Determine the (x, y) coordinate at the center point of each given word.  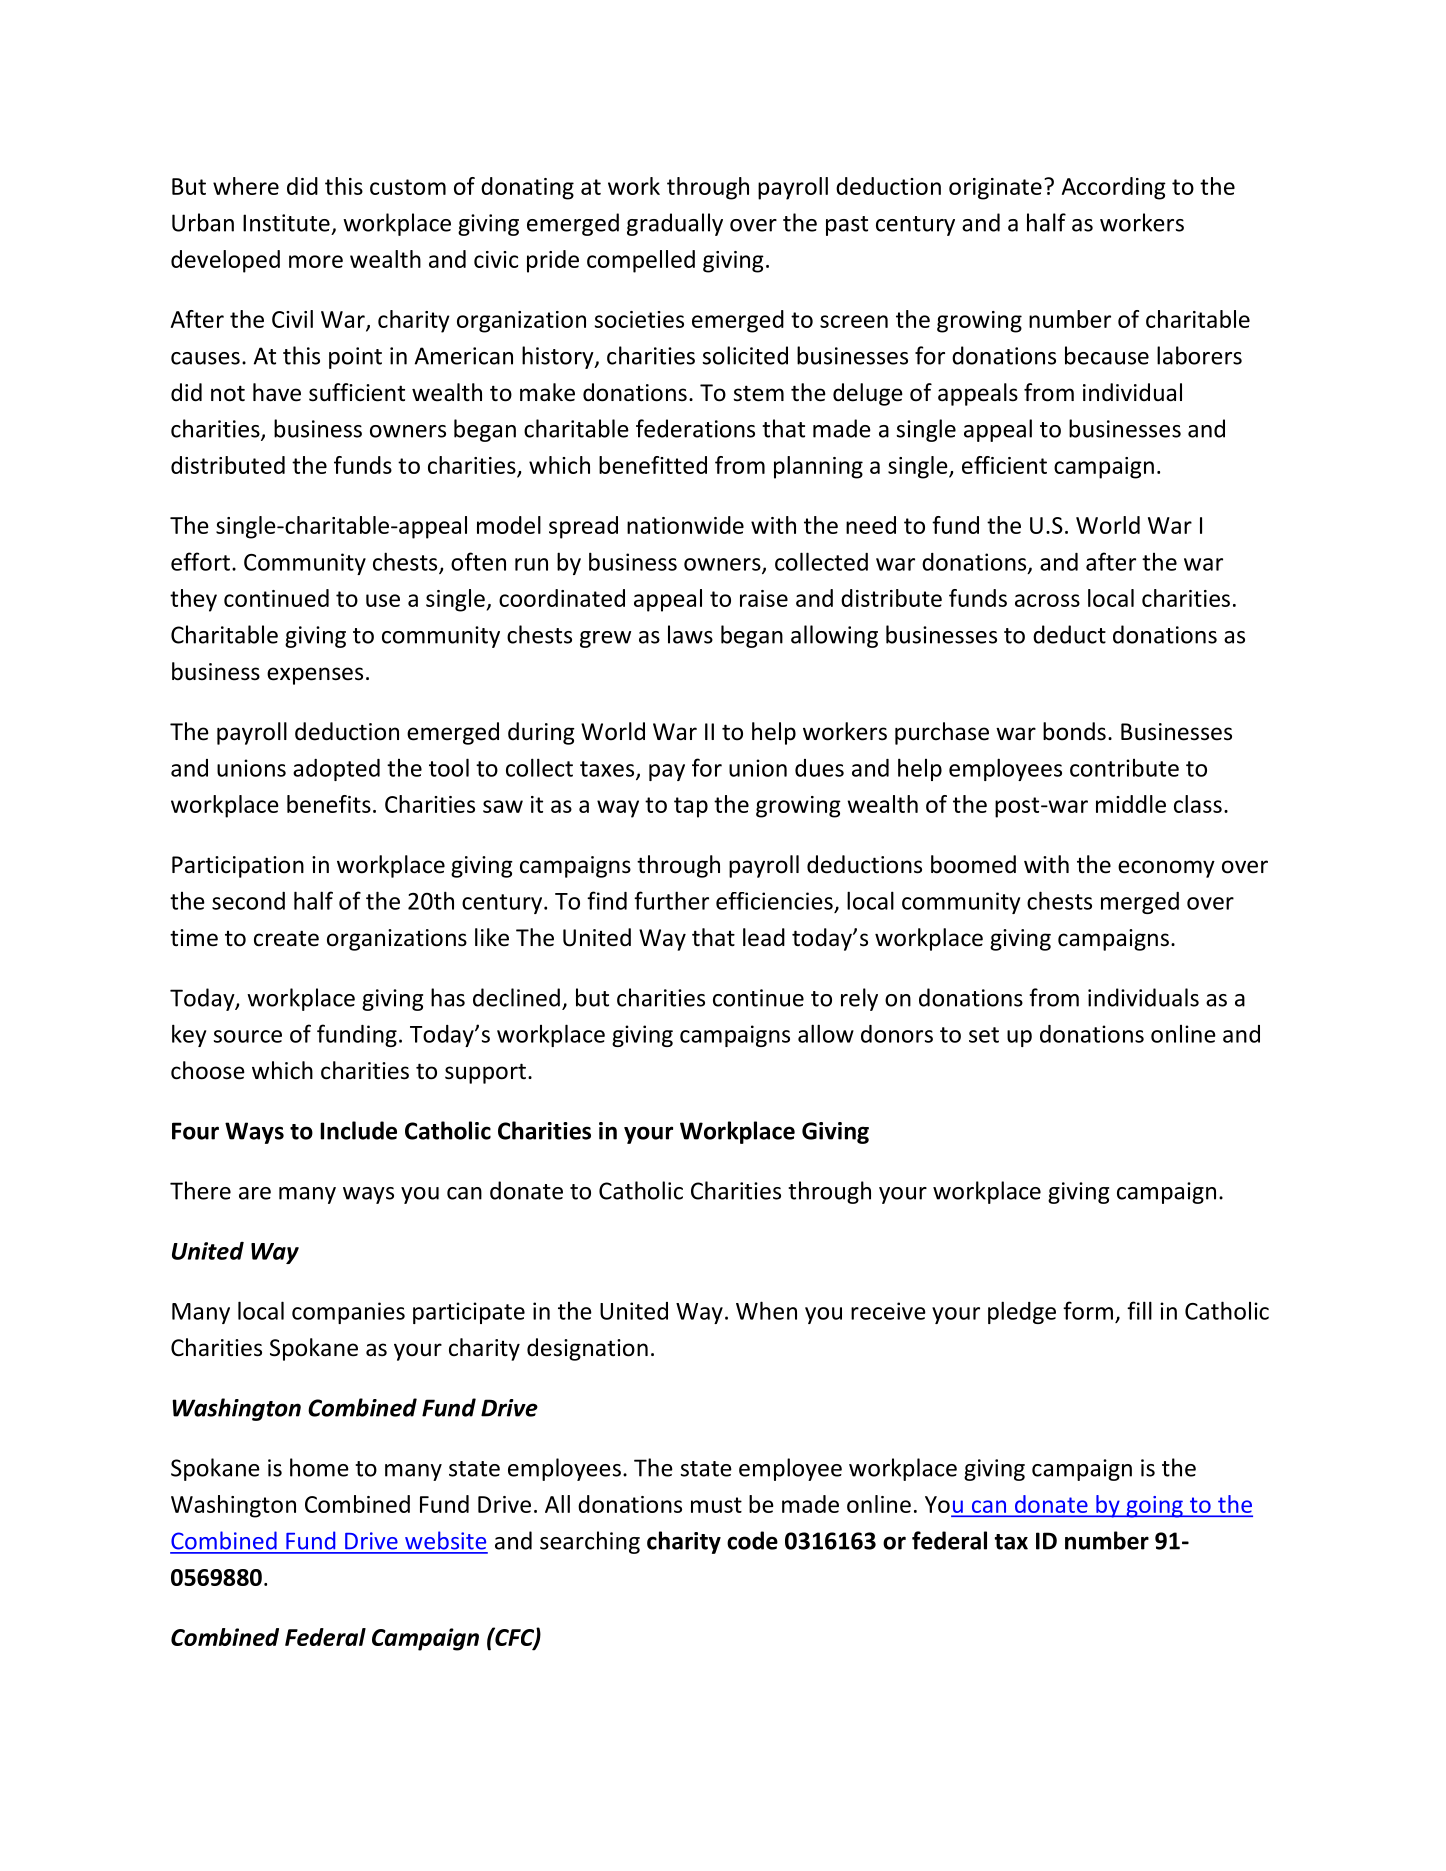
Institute (286, 223)
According (1114, 188)
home (319, 1467)
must (716, 1505)
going (1154, 1507)
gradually (675, 224)
